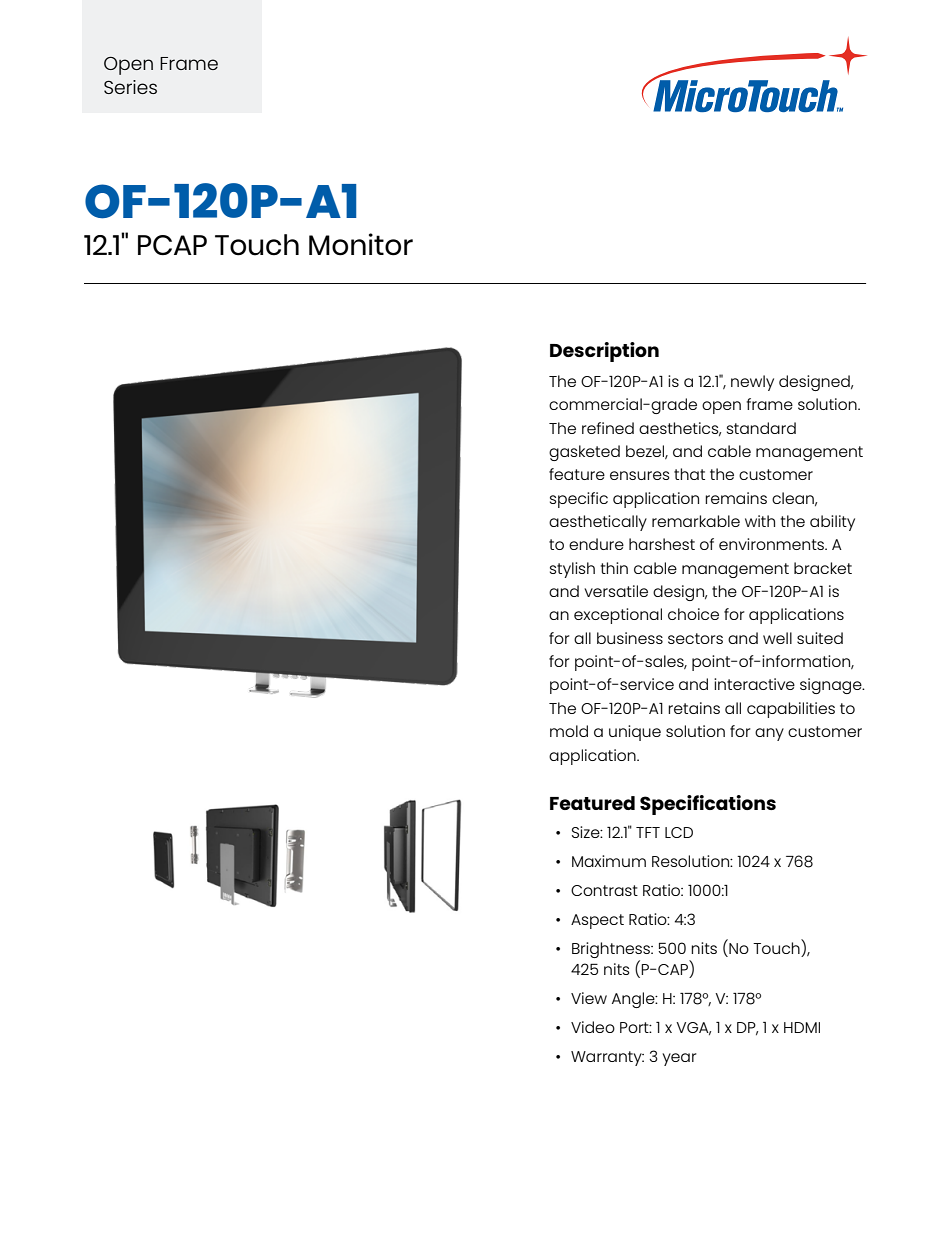 The height and width of the screenshot is (1233, 952). I want to click on Monitor, so click(361, 244).
